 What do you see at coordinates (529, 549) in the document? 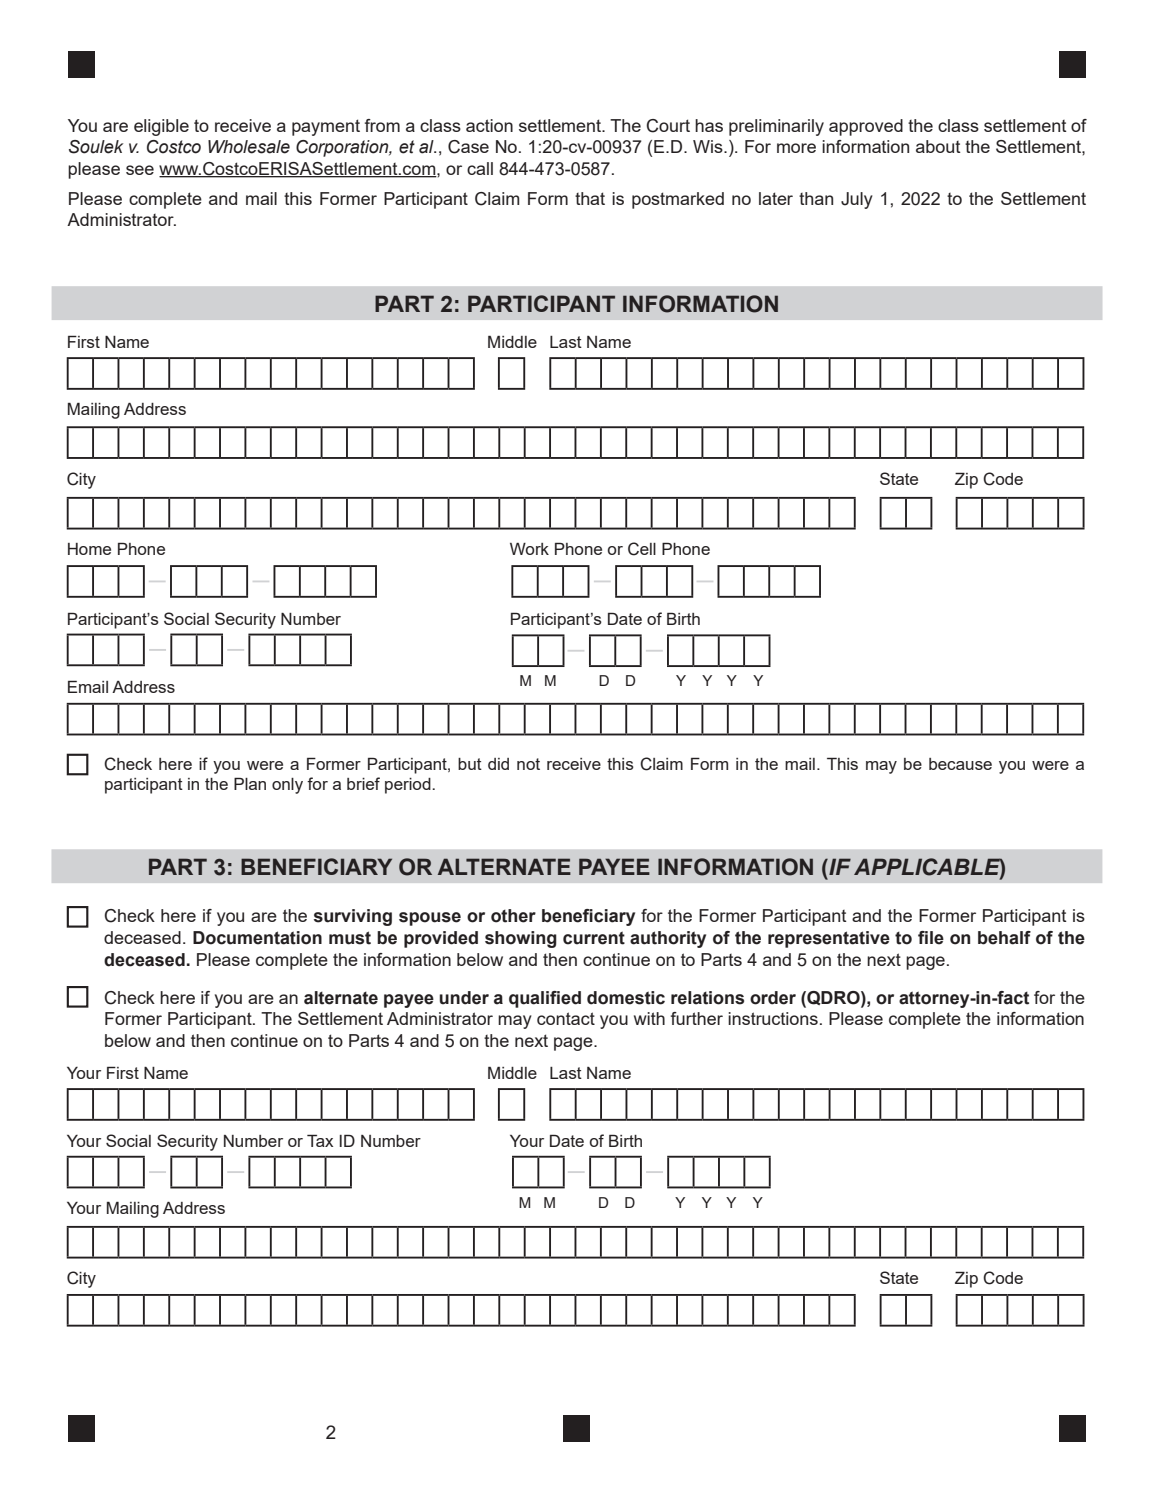
I see `Work` at bounding box center [529, 549].
